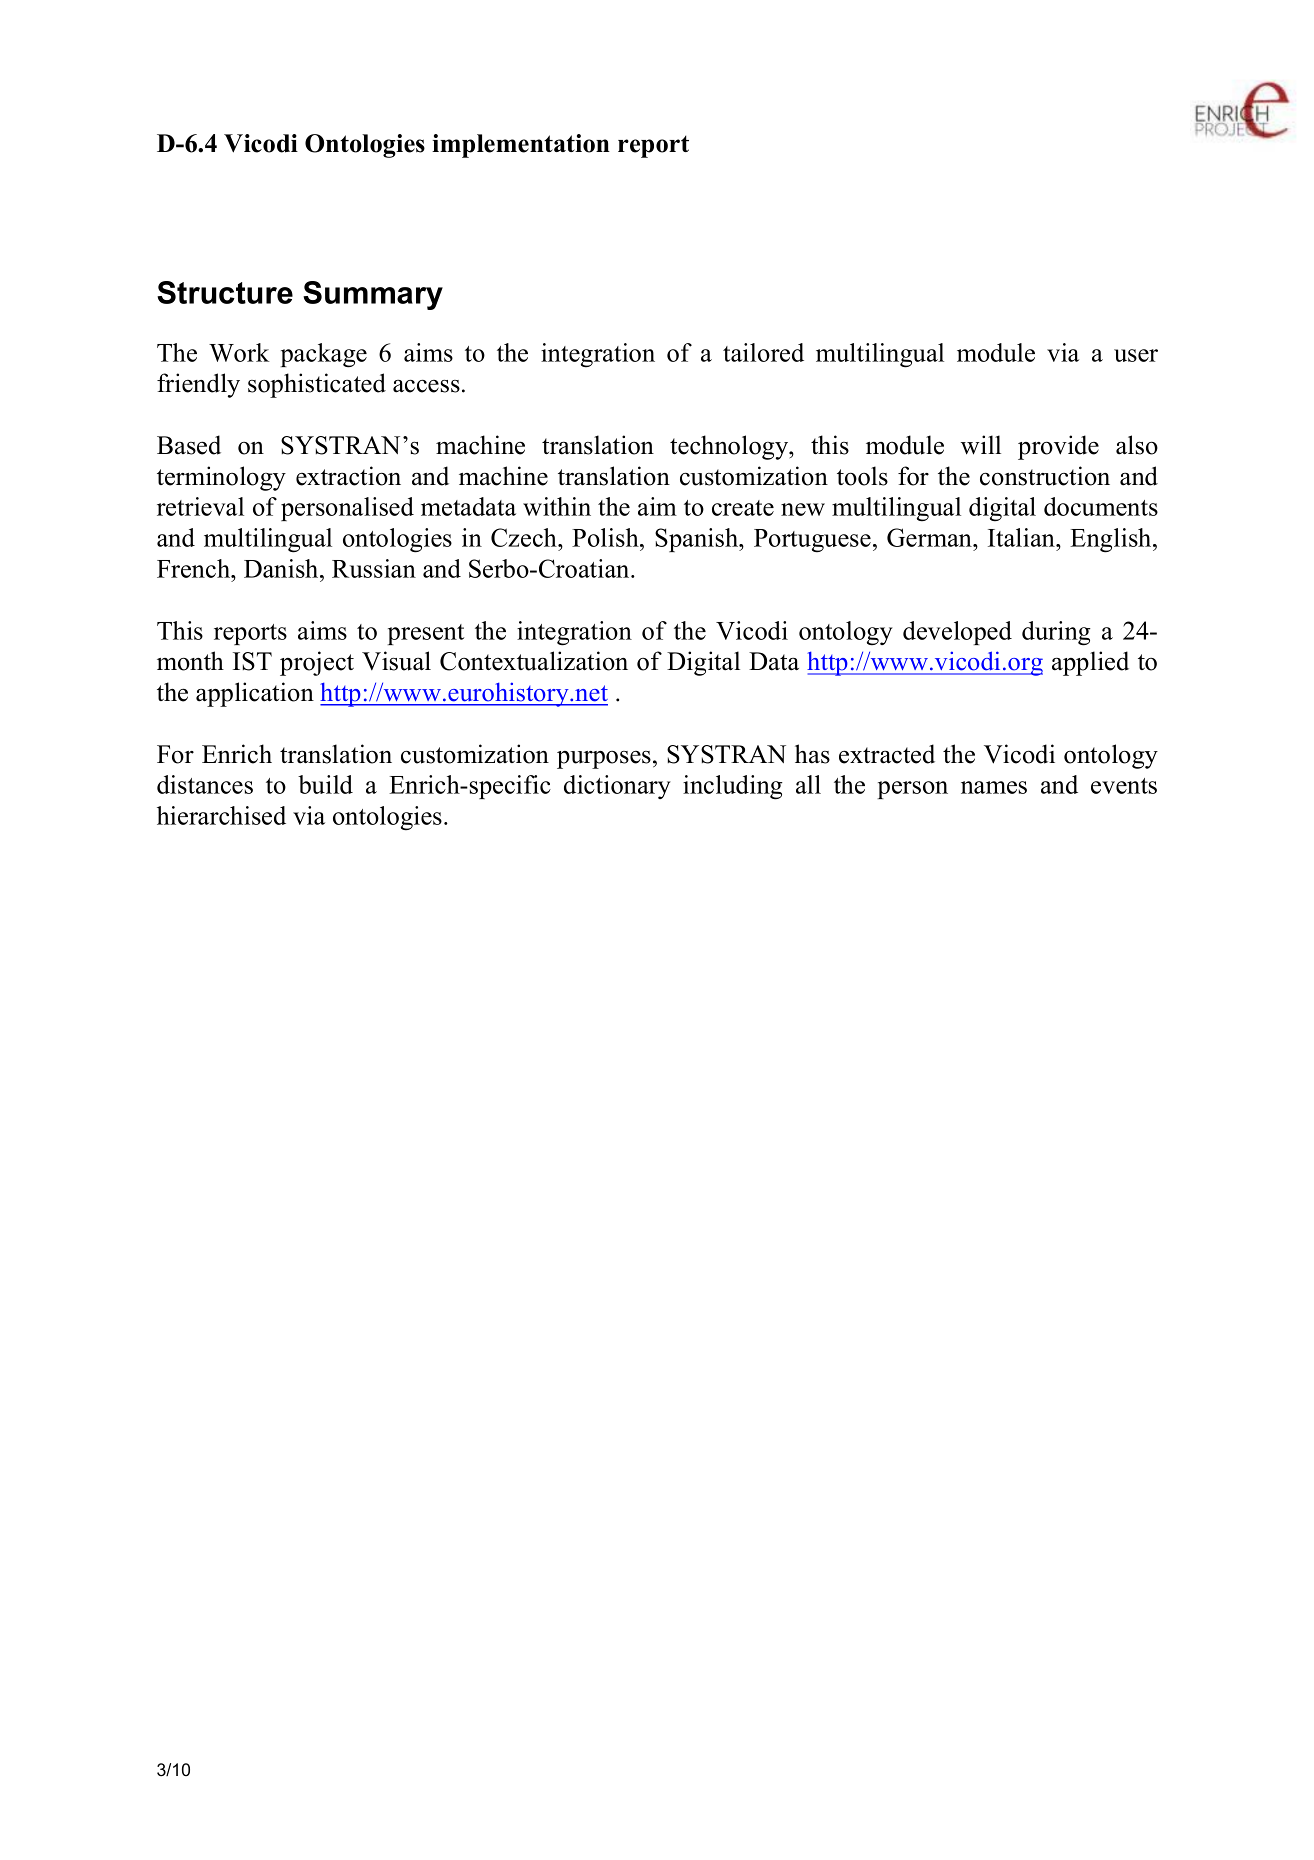 This screenshot has height=1860, width=1314. Describe the element at coordinates (1136, 355) in the screenshot. I see `user` at that location.
